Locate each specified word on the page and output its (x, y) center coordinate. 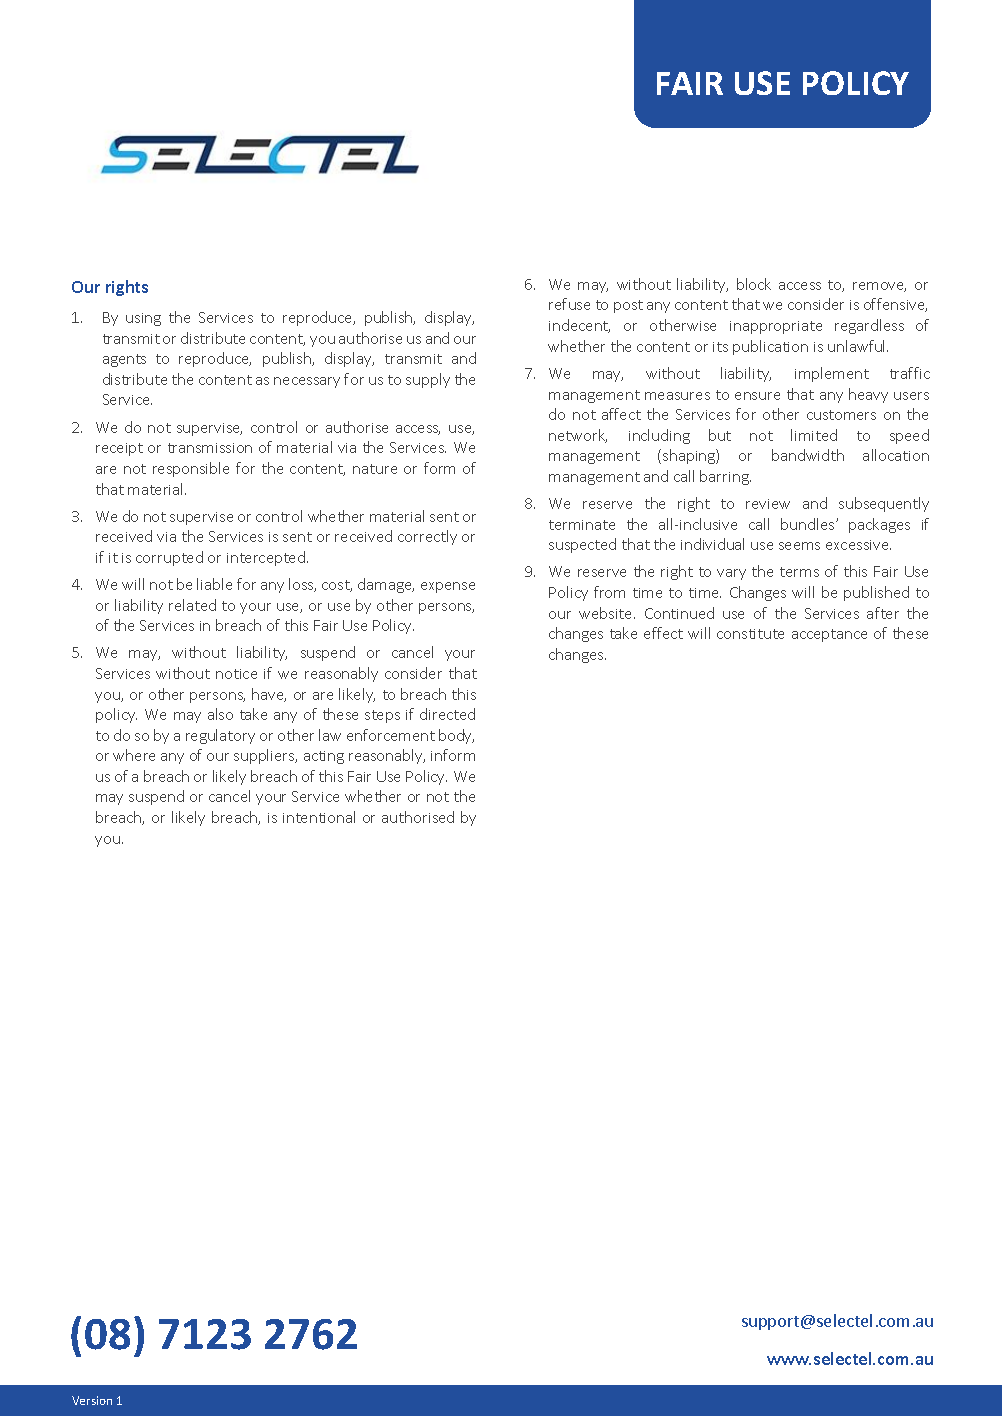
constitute (750, 634)
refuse (569, 304)
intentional (319, 817)
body (456, 736)
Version (92, 1400)
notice (236, 674)
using (143, 319)
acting (324, 757)
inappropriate (776, 327)
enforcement (391, 735)
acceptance (829, 635)
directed (447, 714)
